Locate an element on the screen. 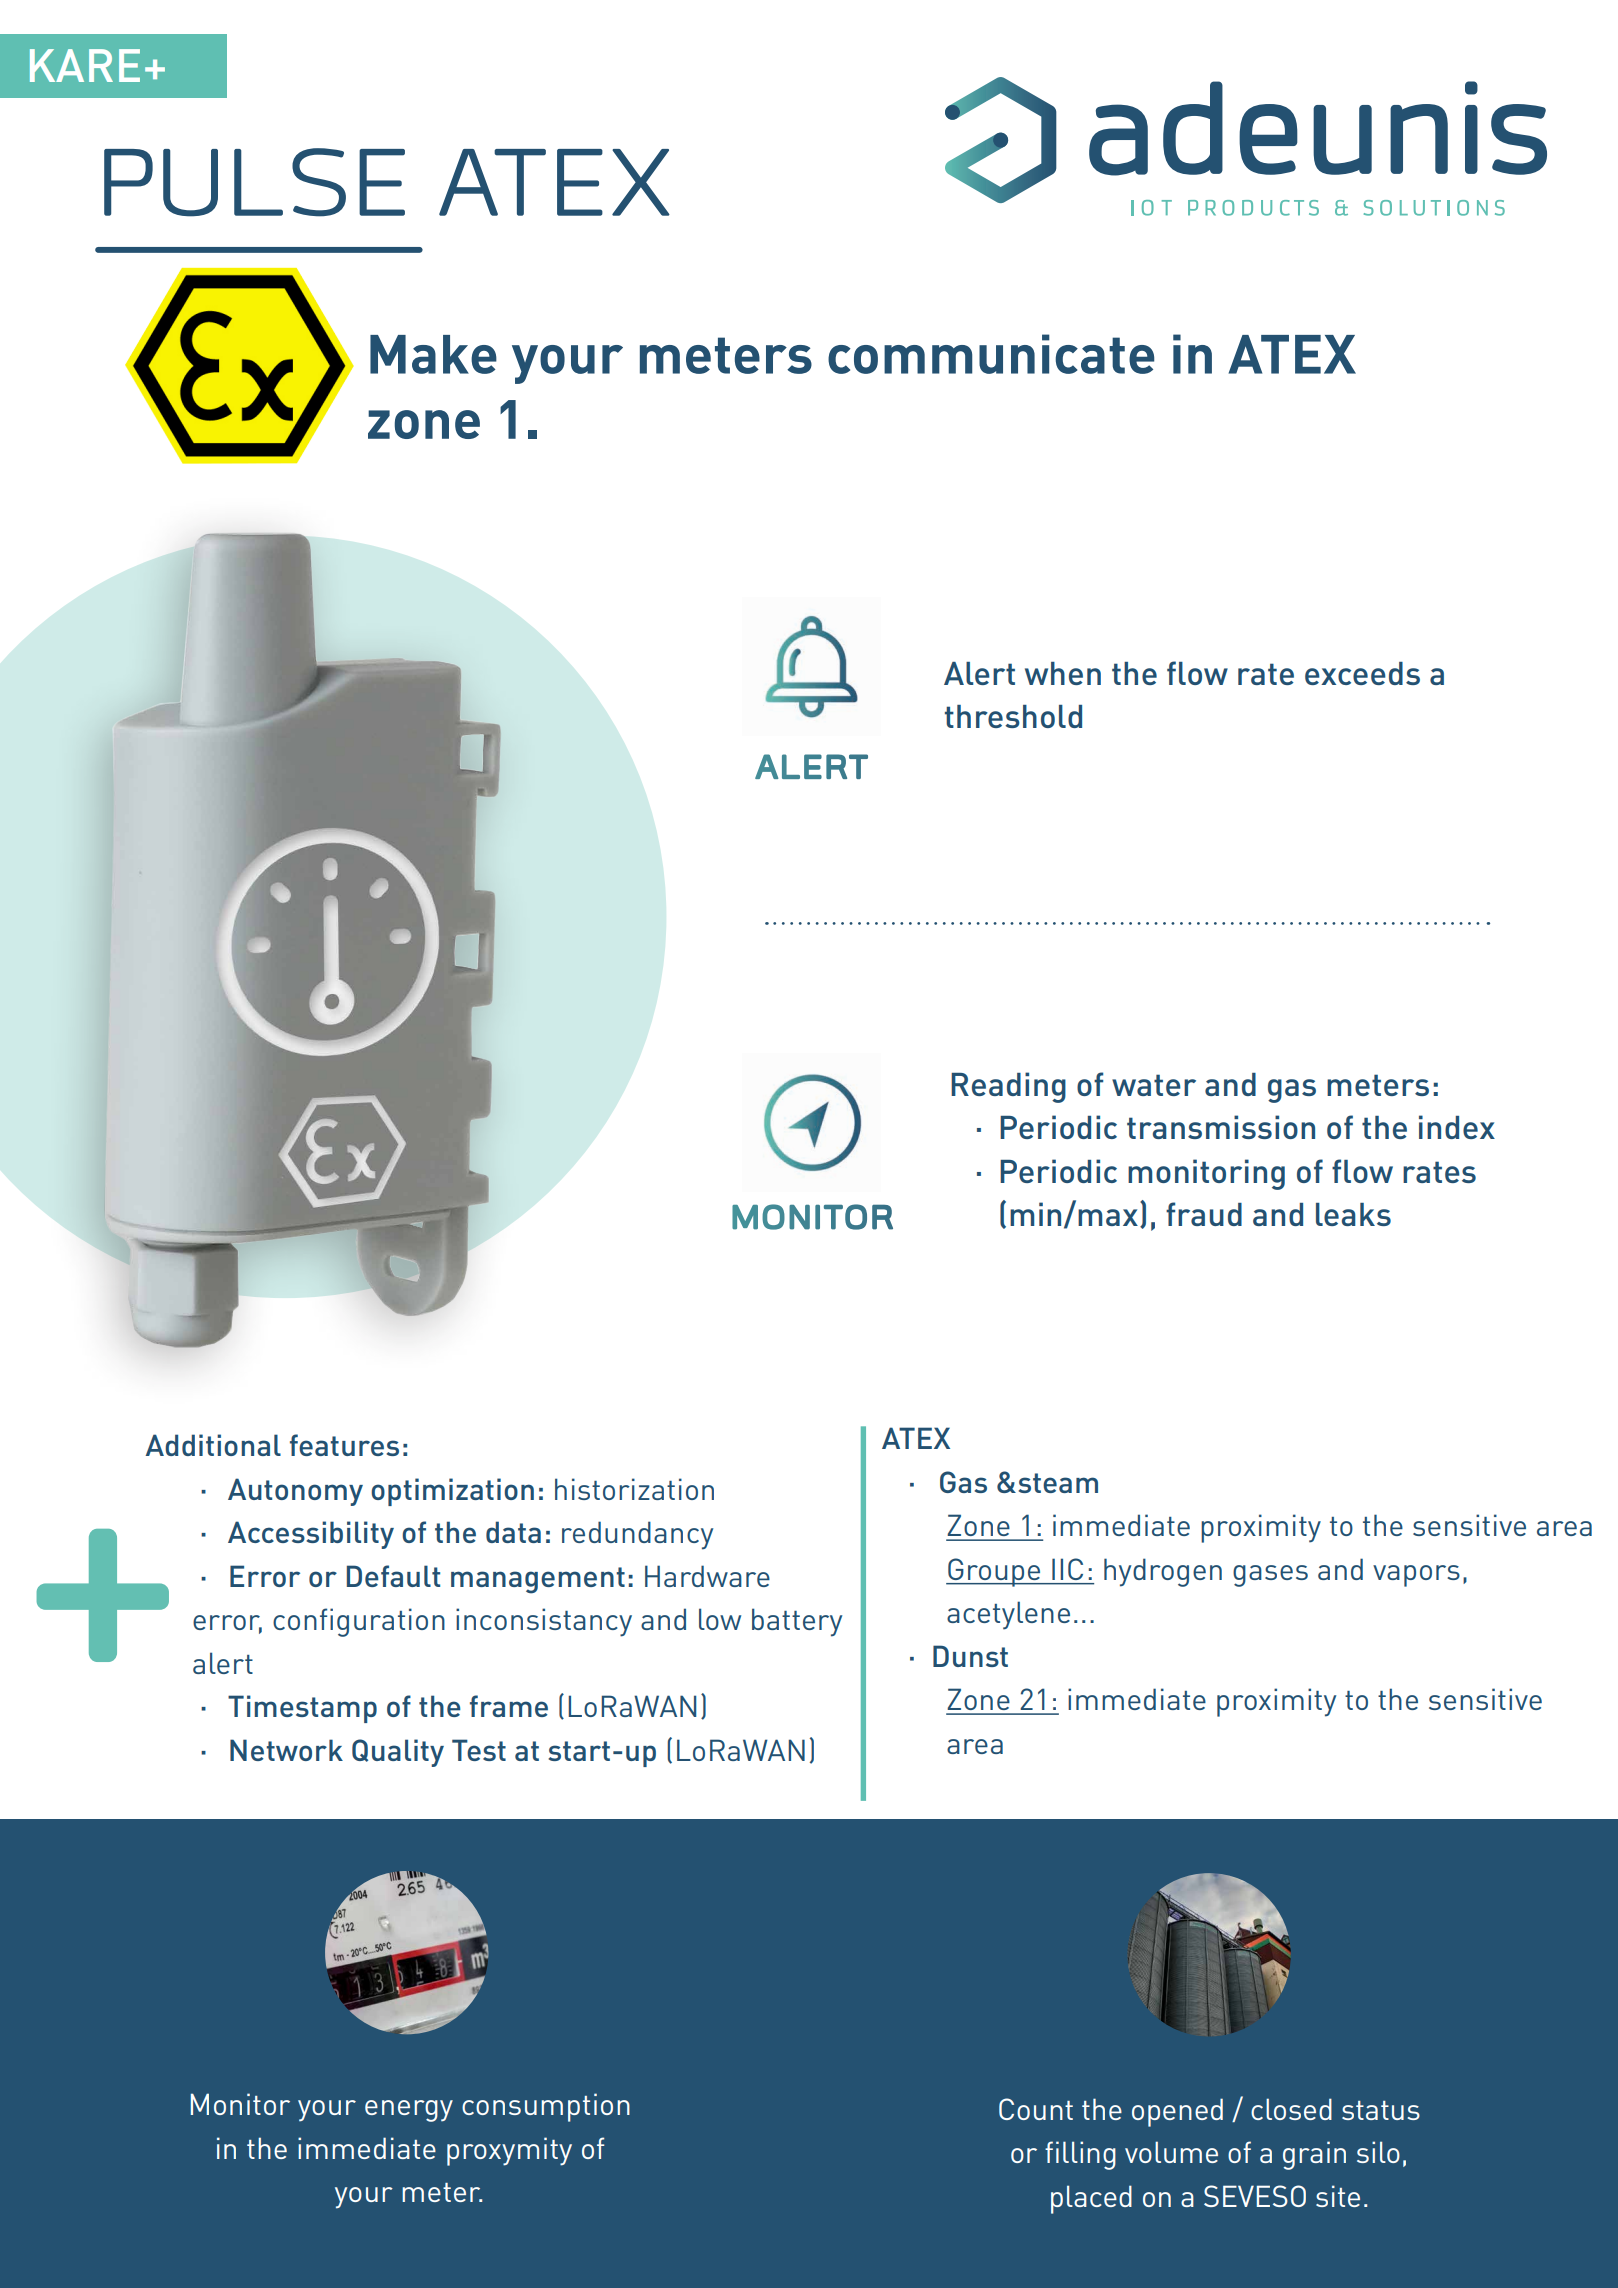 The height and width of the screenshot is (2288, 1618). energy is located at coordinates (409, 2111).
